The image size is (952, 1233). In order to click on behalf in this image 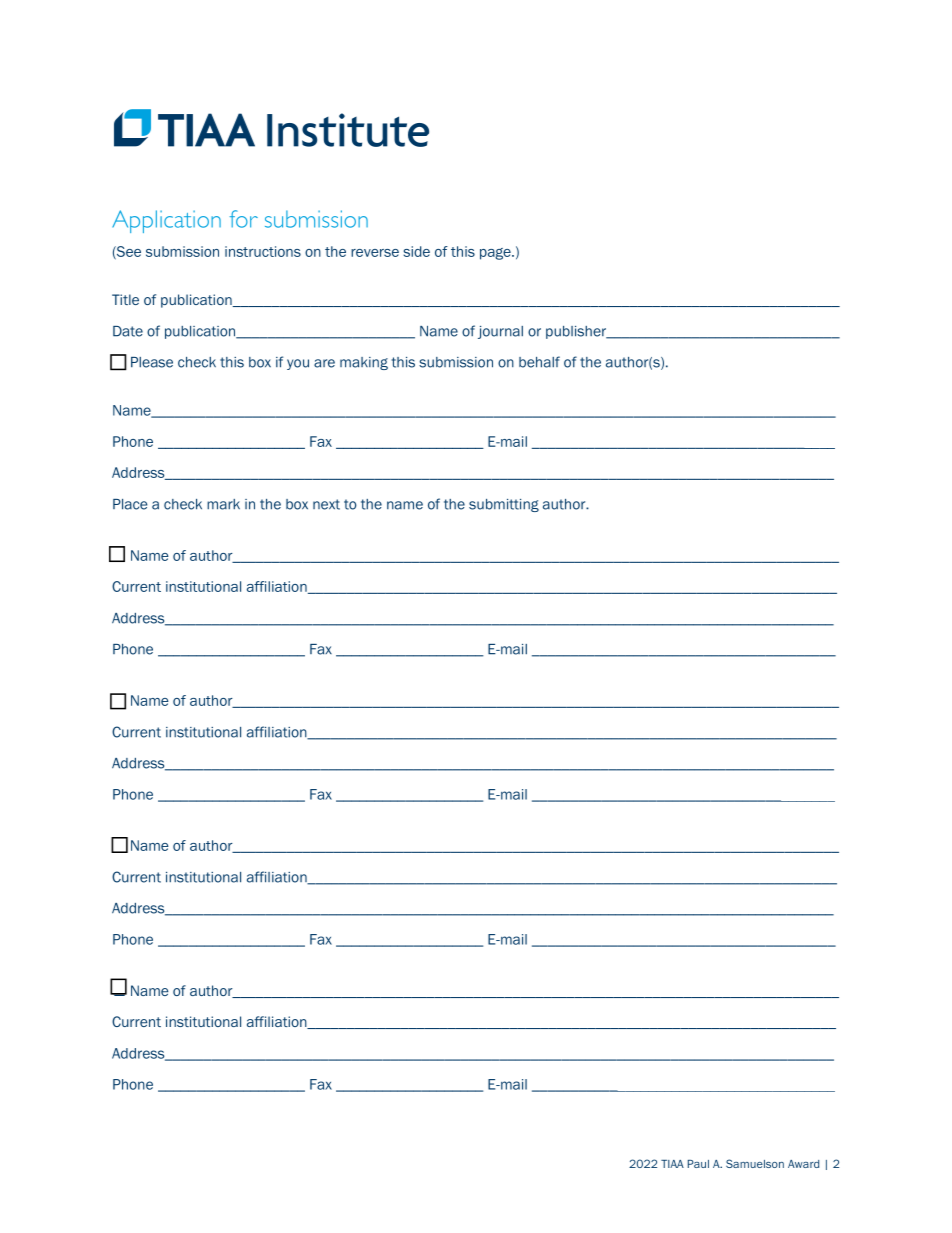, I will do `click(539, 362)`.
